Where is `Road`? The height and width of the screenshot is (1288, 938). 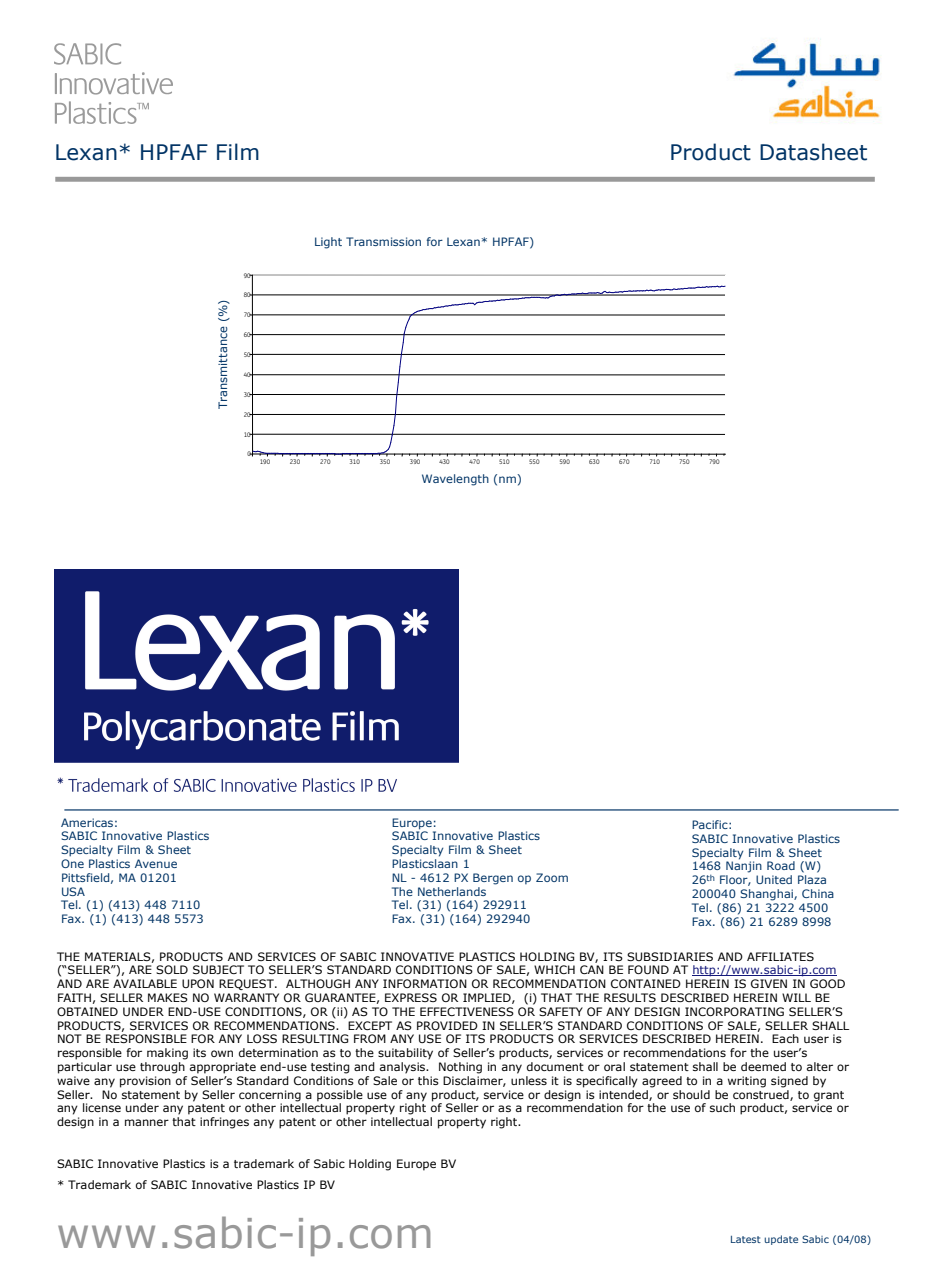 Road is located at coordinates (781, 865).
